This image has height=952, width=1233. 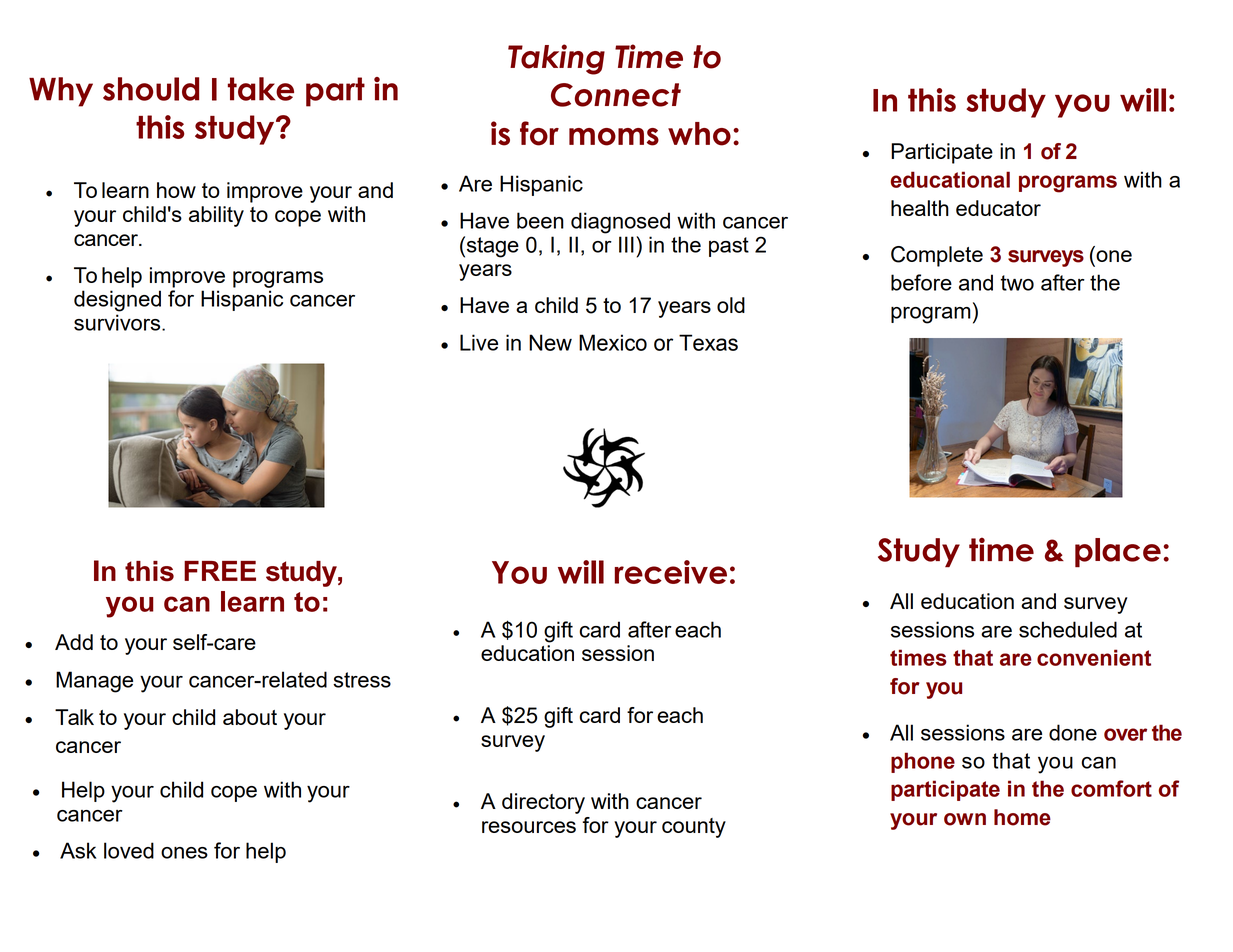 I want to click on place, so click(x=1118, y=552).
